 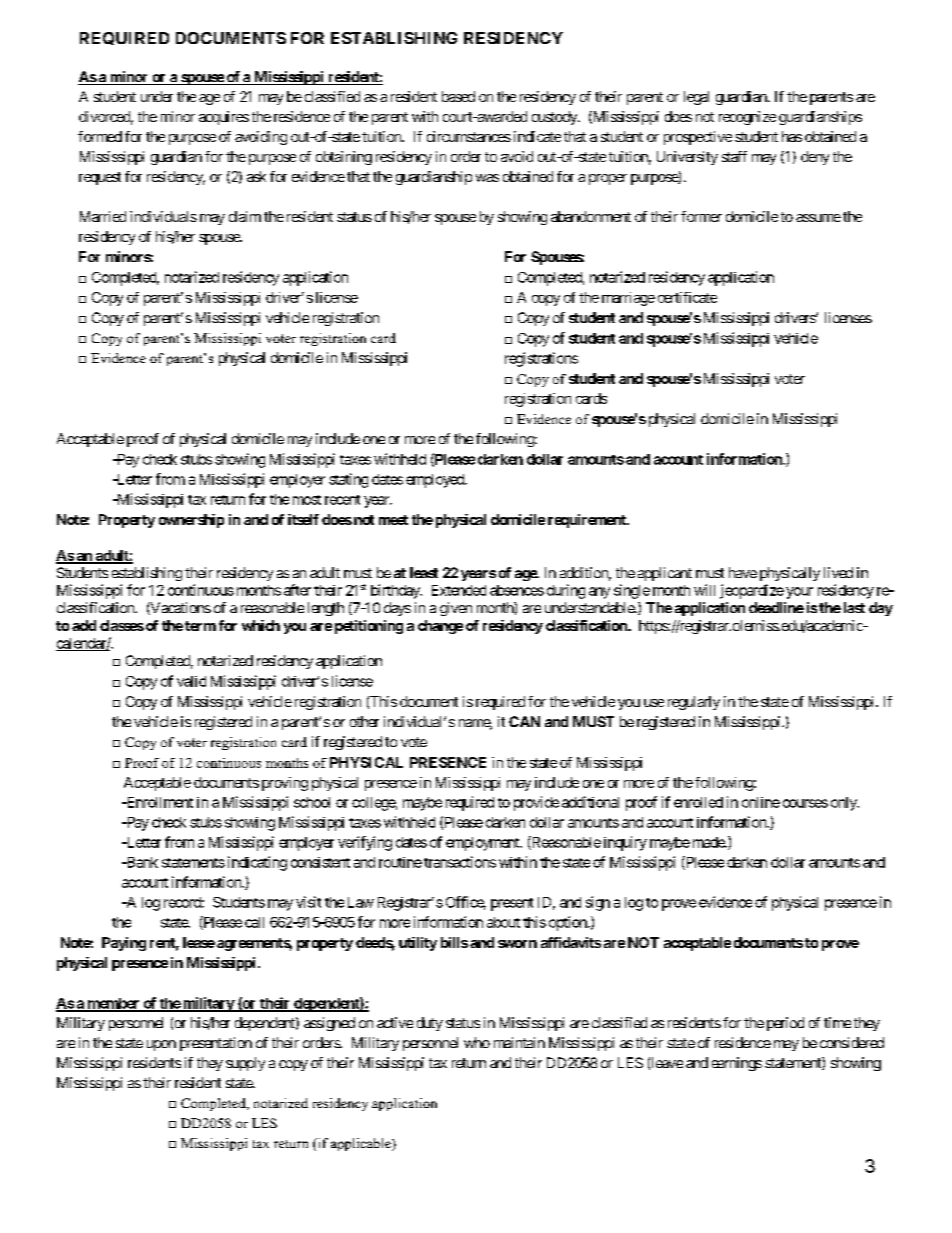 What do you see at coordinates (477, 1042) in the page?
I see `who` at bounding box center [477, 1042].
